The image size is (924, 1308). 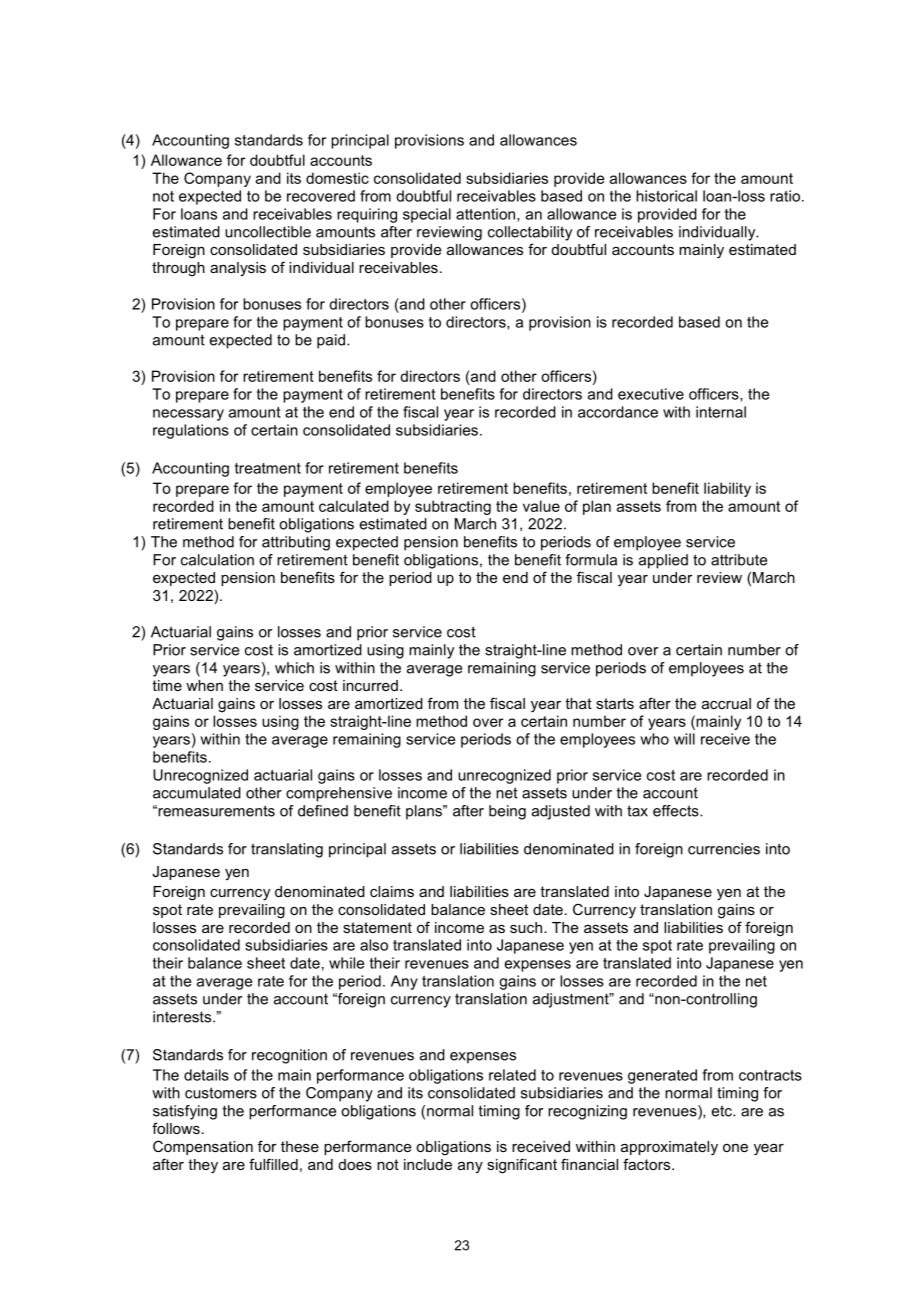 I want to click on historical, so click(x=666, y=196).
